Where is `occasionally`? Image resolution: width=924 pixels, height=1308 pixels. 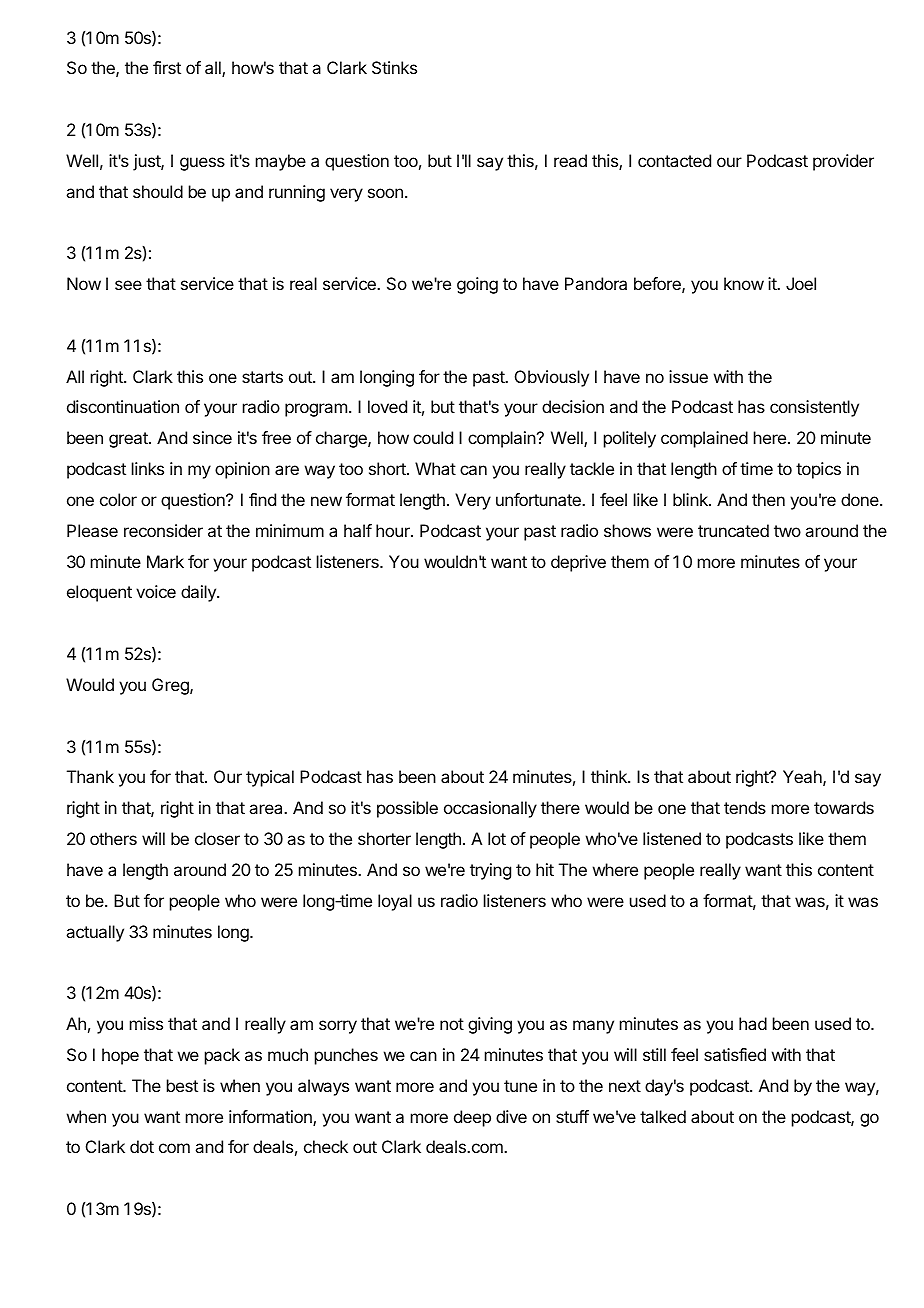
occasionally is located at coordinates (490, 809).
